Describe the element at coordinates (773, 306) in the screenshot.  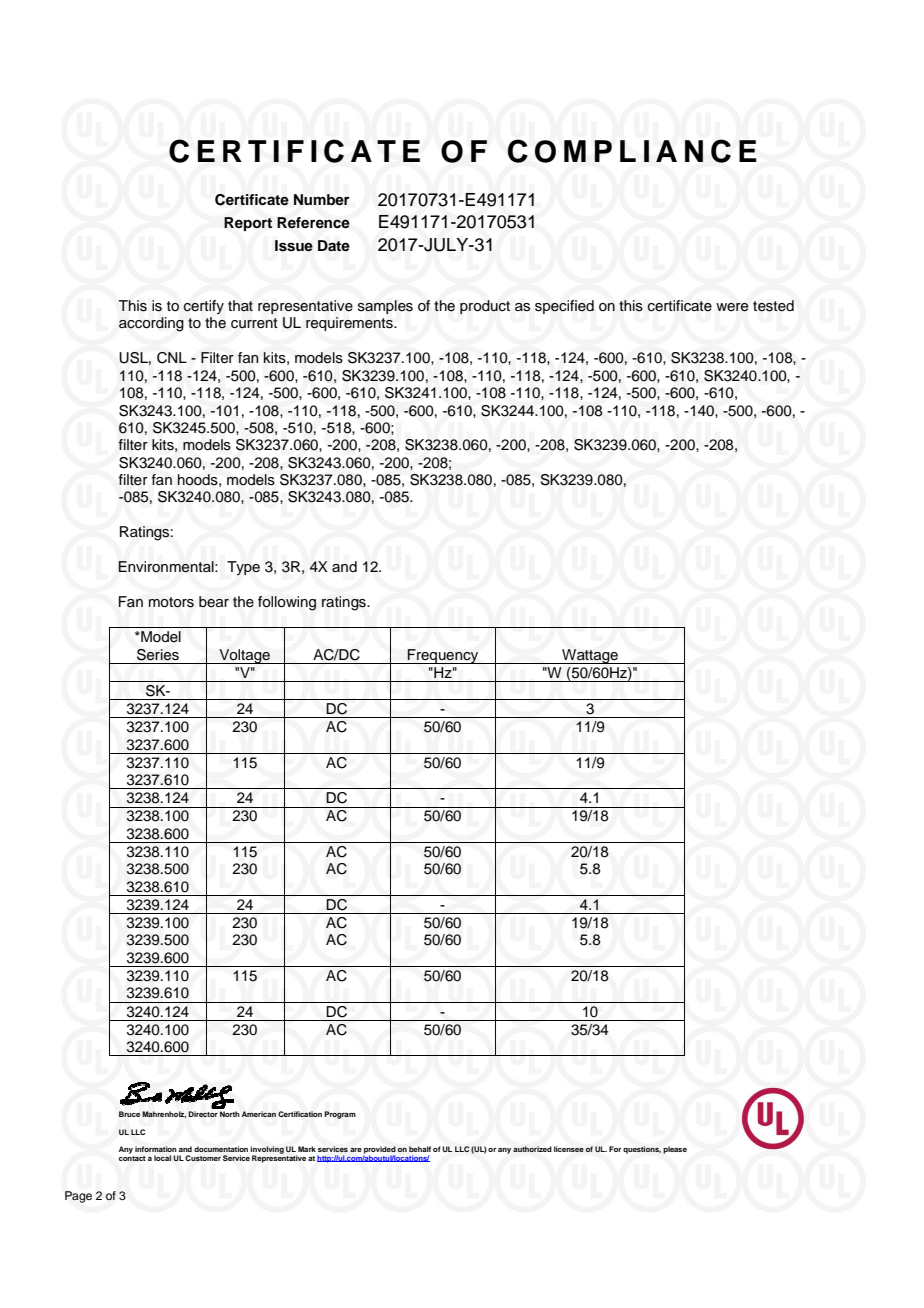
I see `tested` at that location.
